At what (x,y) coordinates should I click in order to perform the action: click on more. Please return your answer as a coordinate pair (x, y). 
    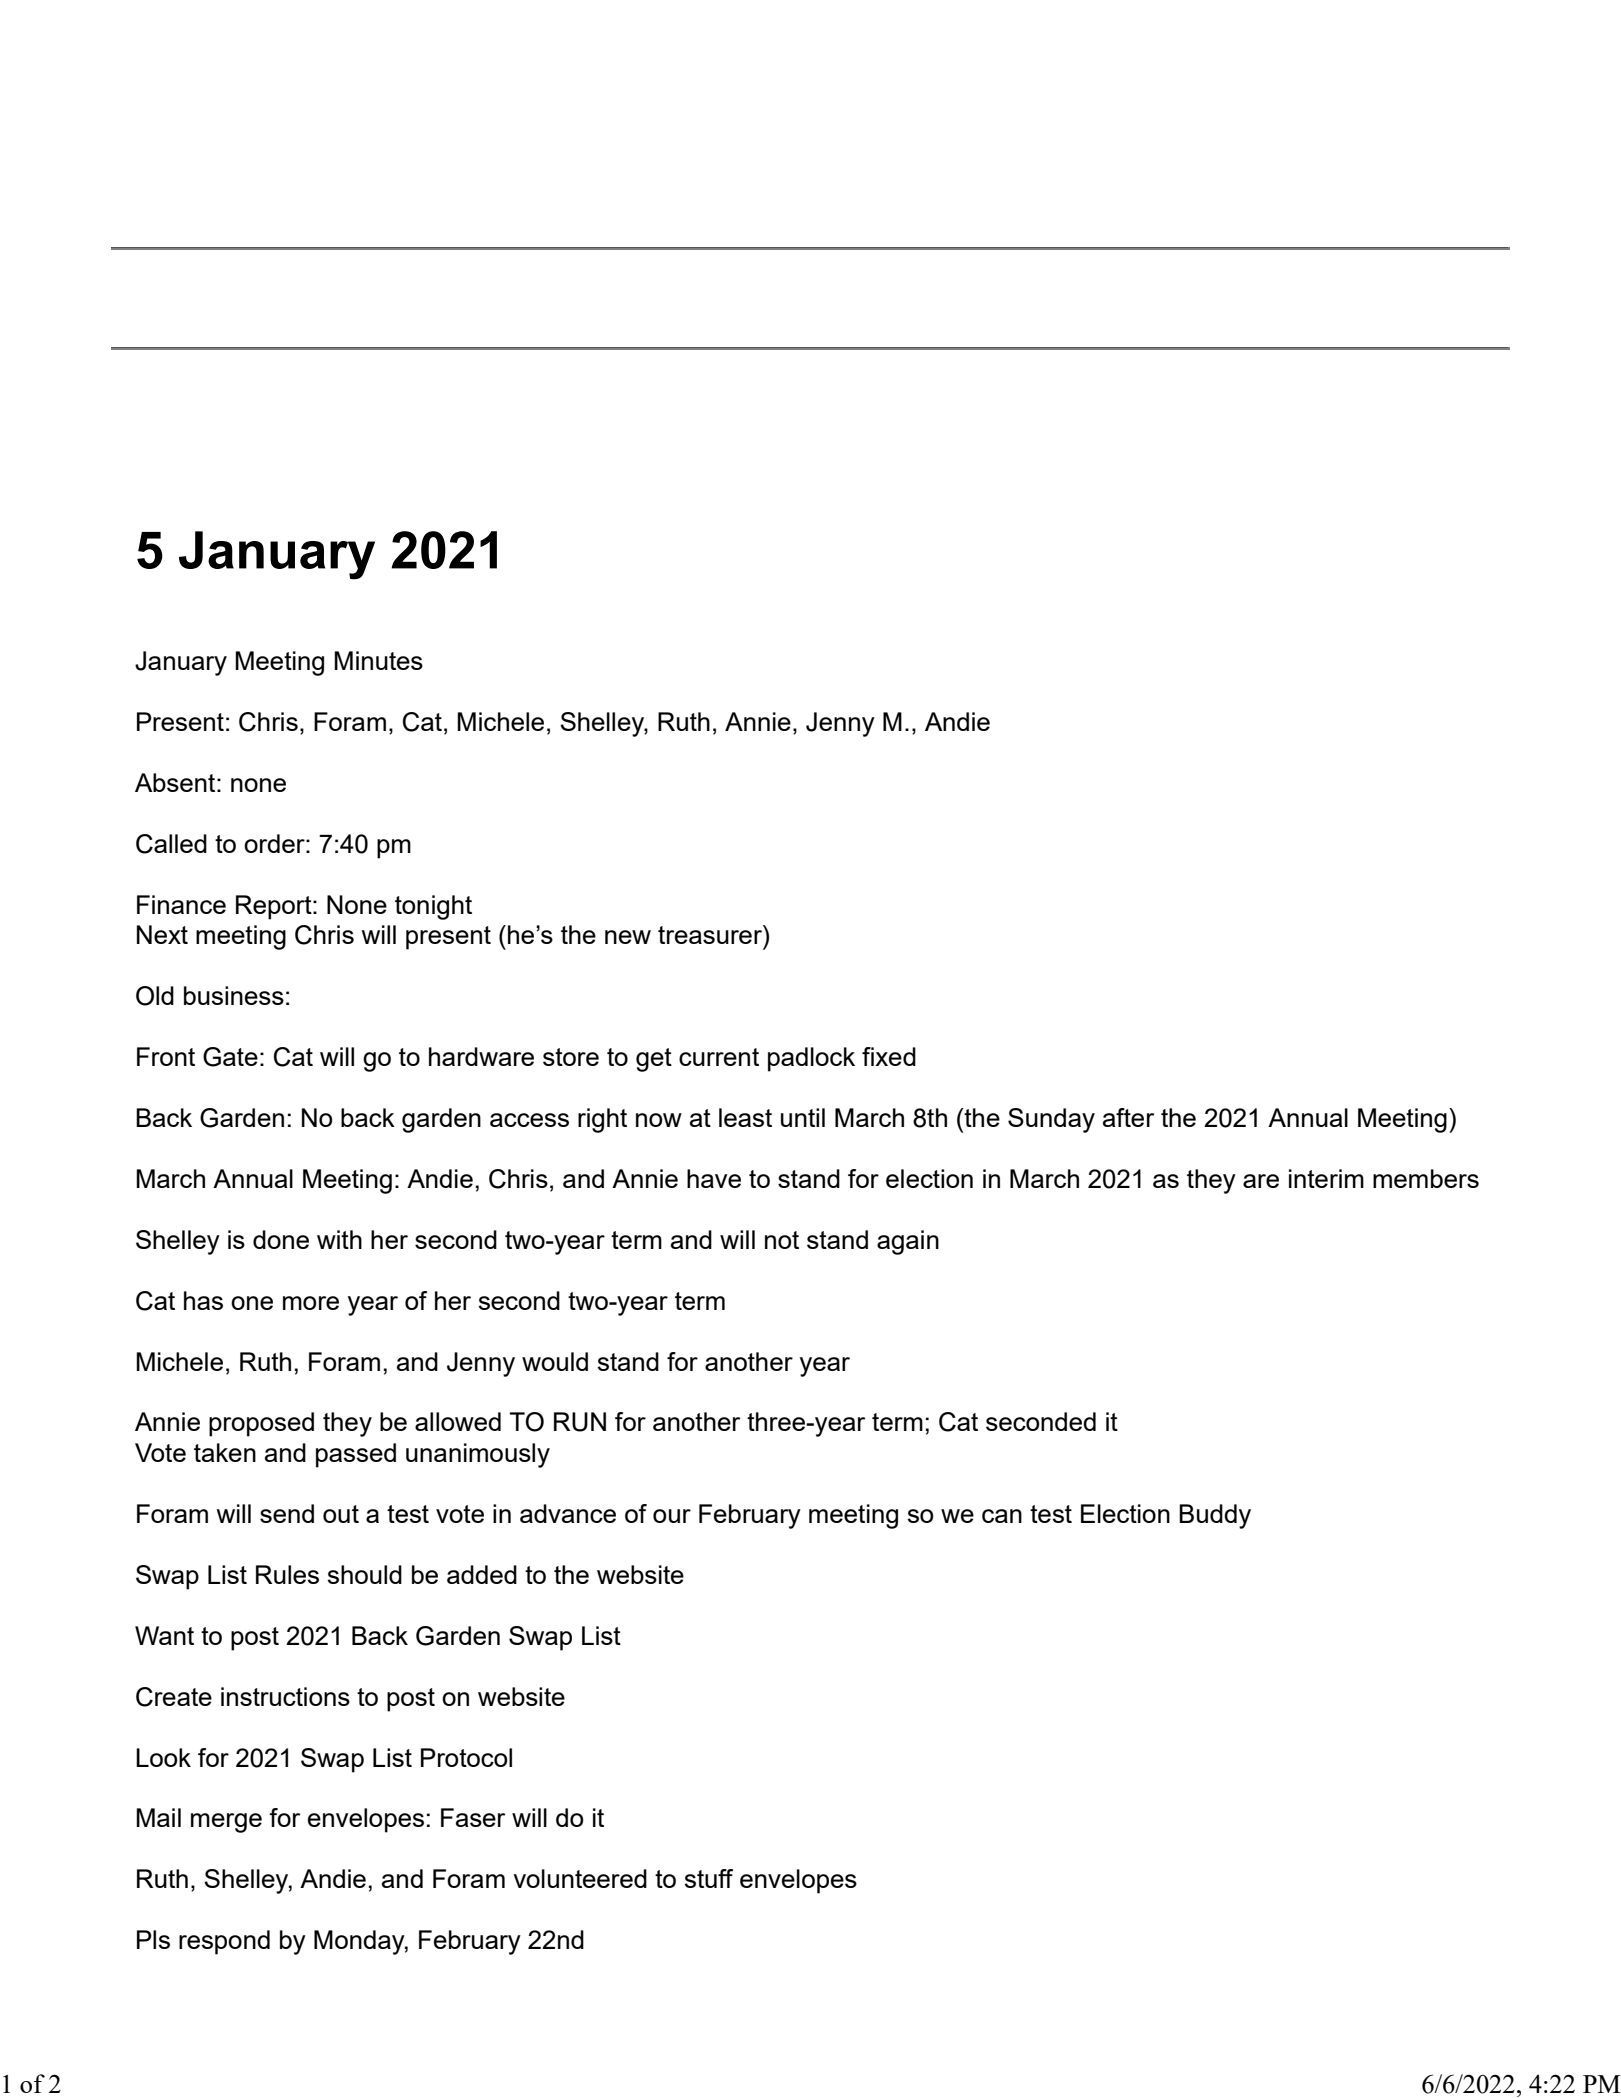
    Looking at the image, I should click on (311, 1303).
